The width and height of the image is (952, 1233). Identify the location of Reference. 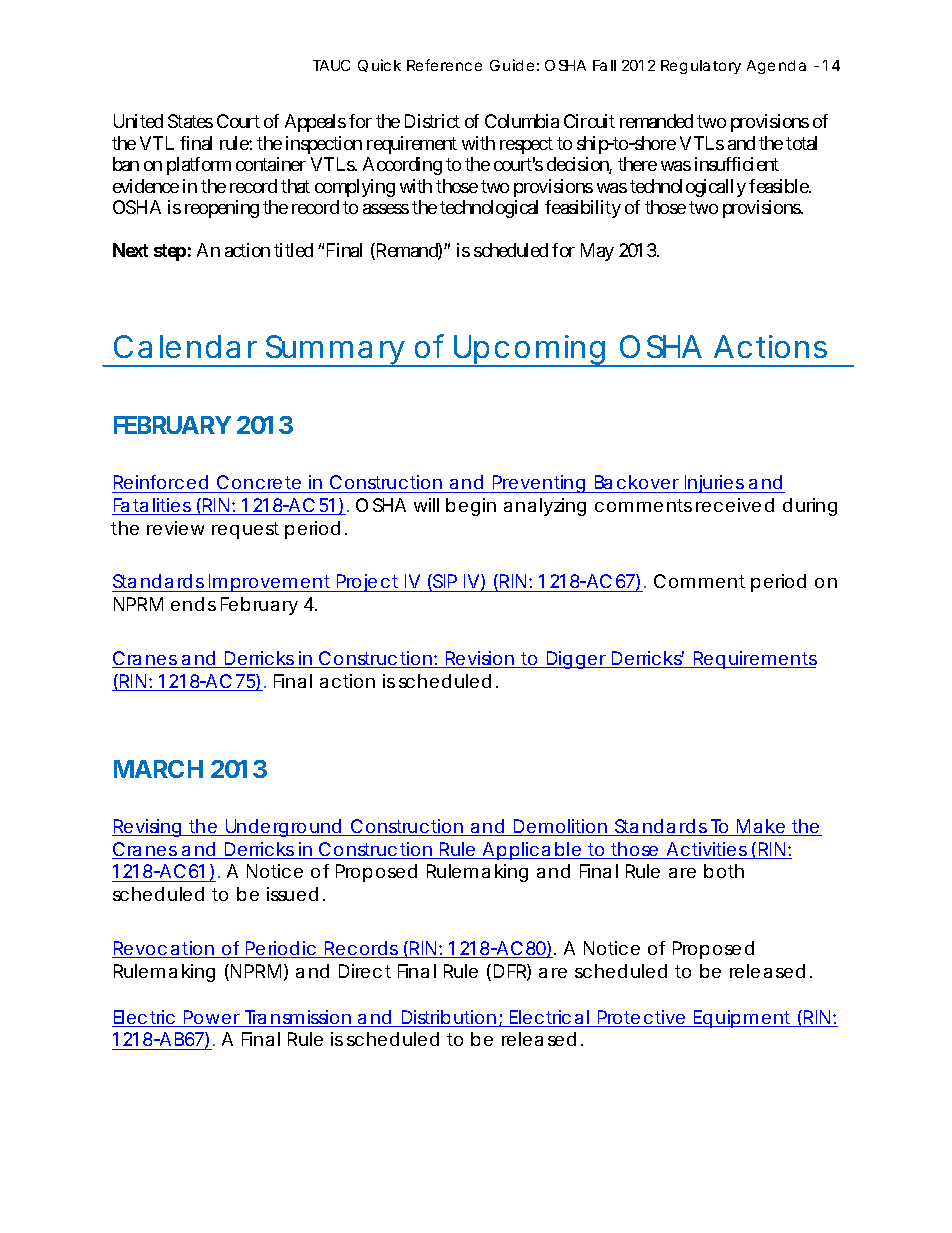
(444, 65).
